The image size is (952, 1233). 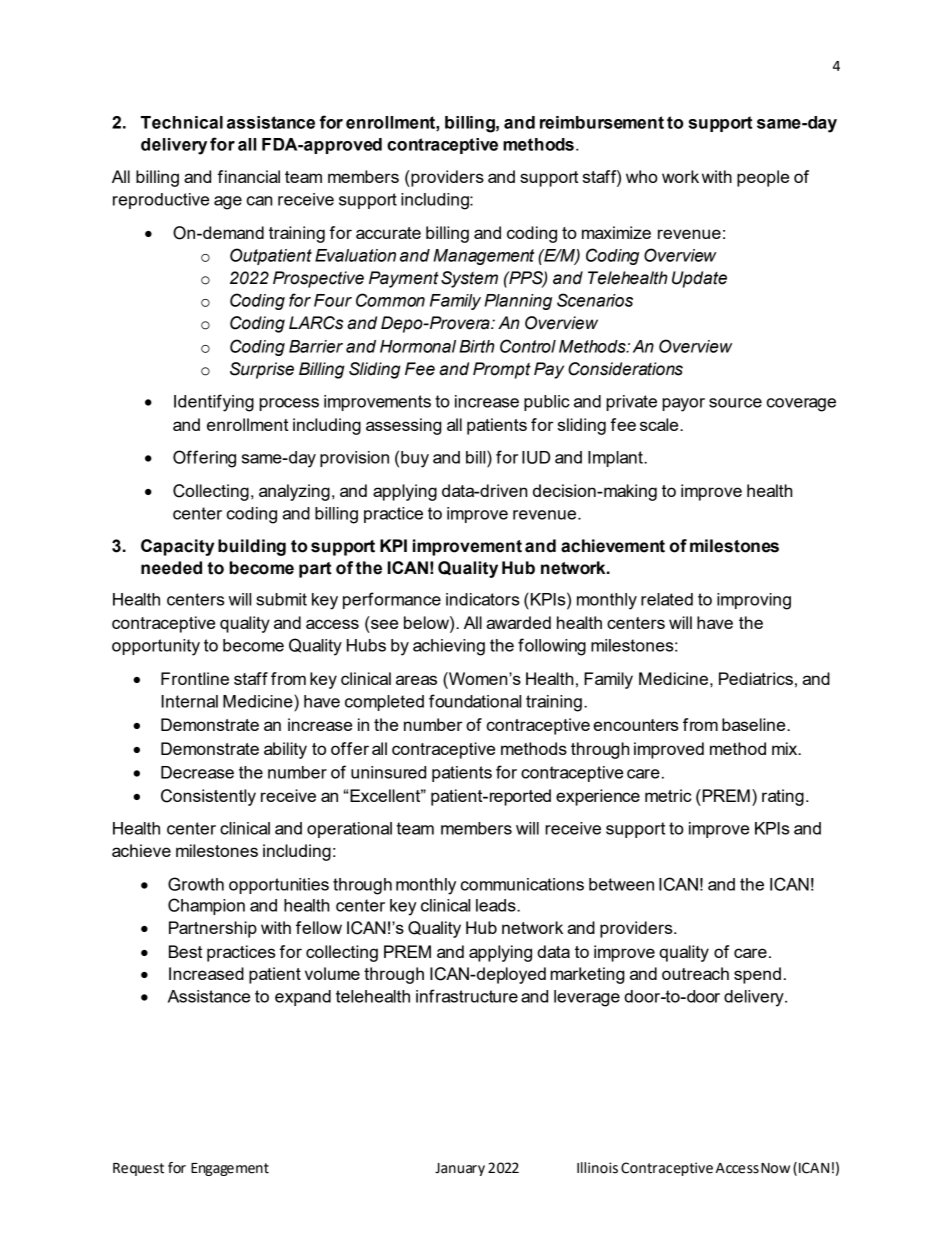 I want to click on buy, so click(x=415, y=459).
